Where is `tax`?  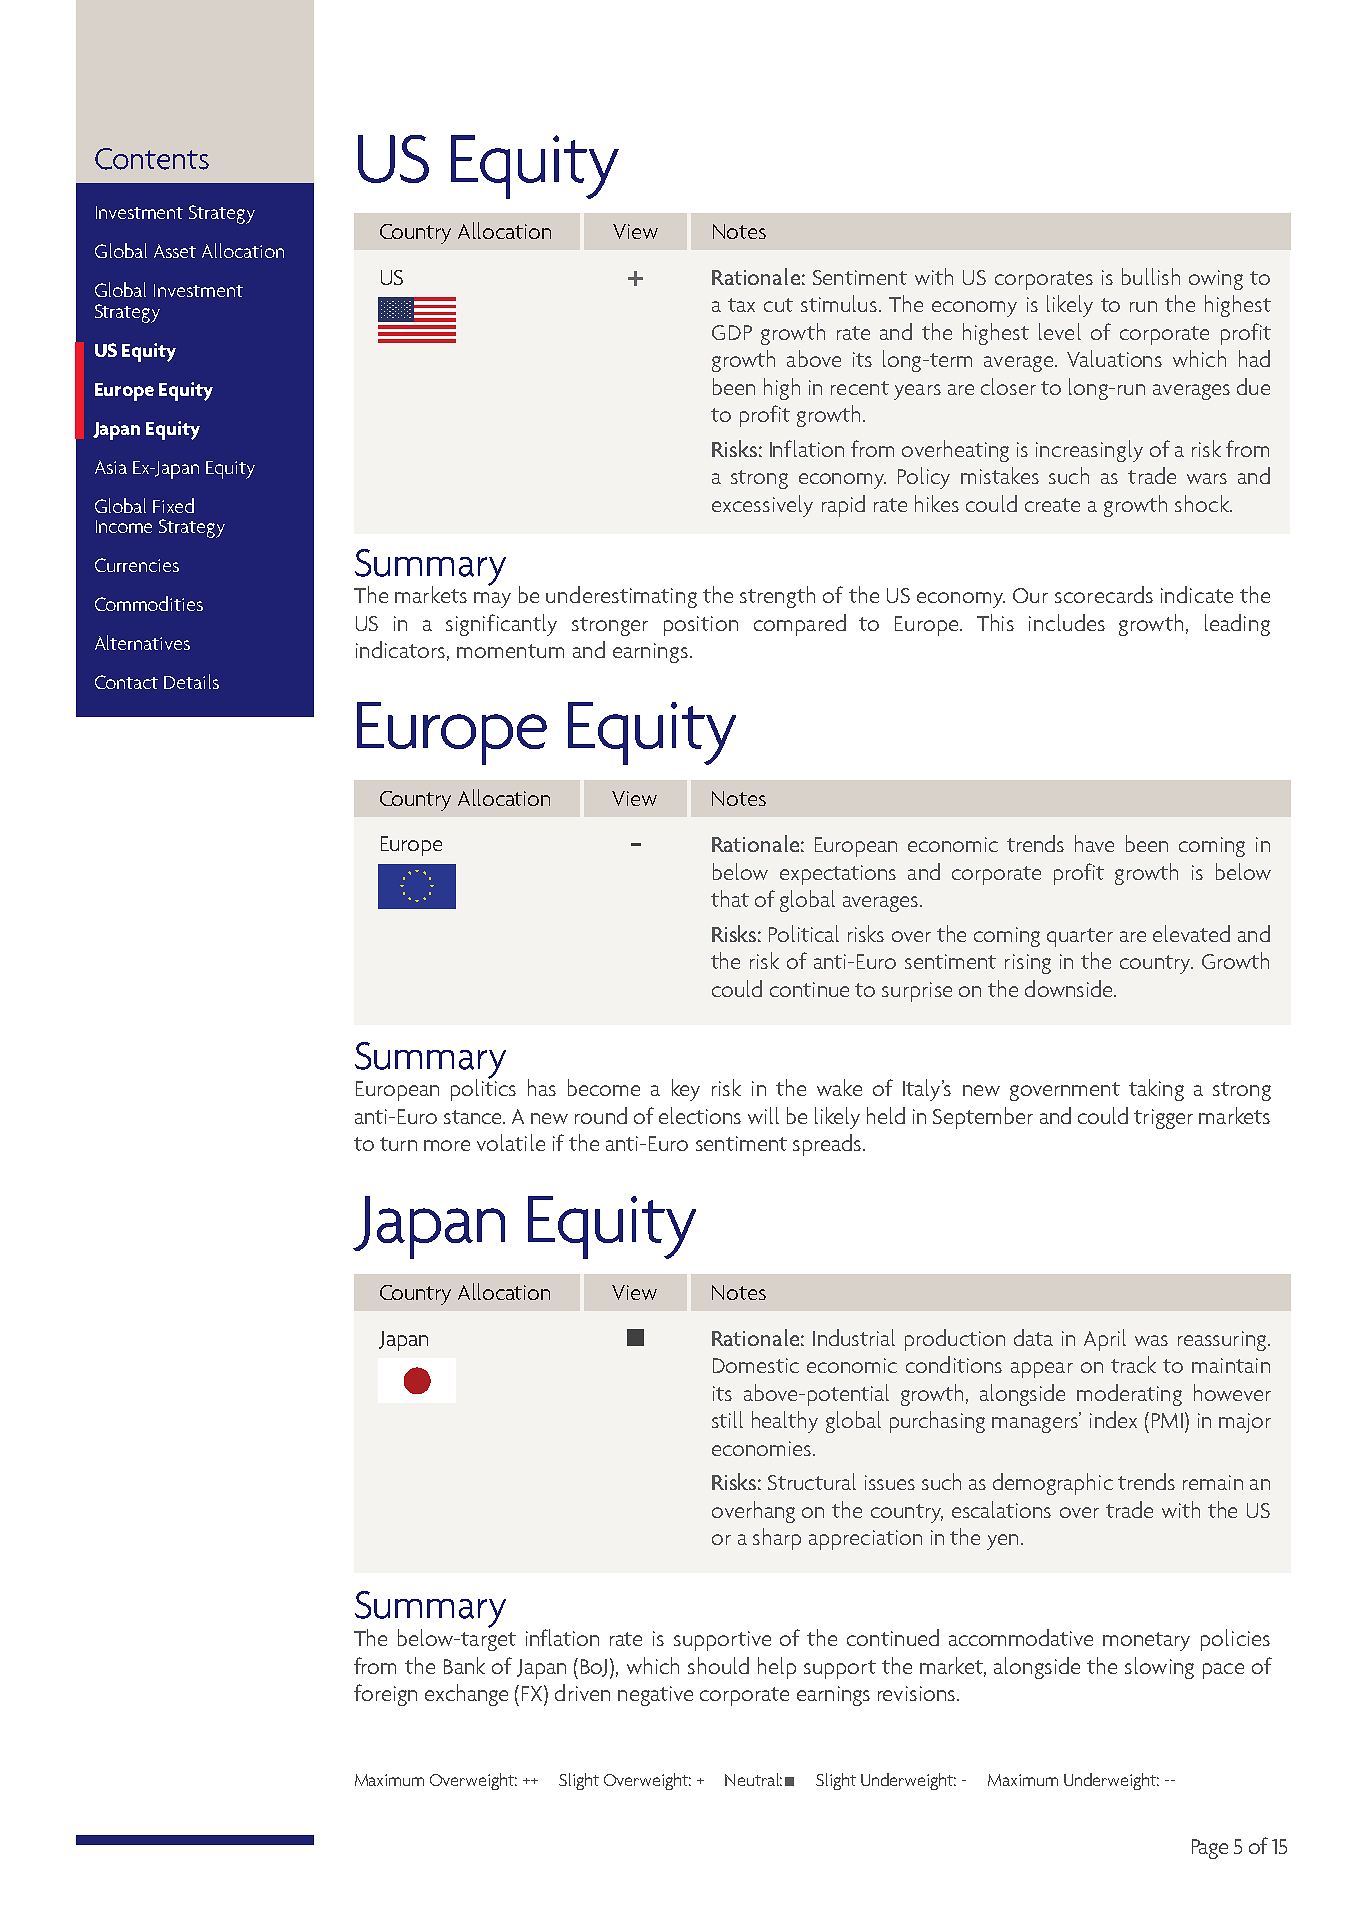
tax is located at coordinates (741, 305).
